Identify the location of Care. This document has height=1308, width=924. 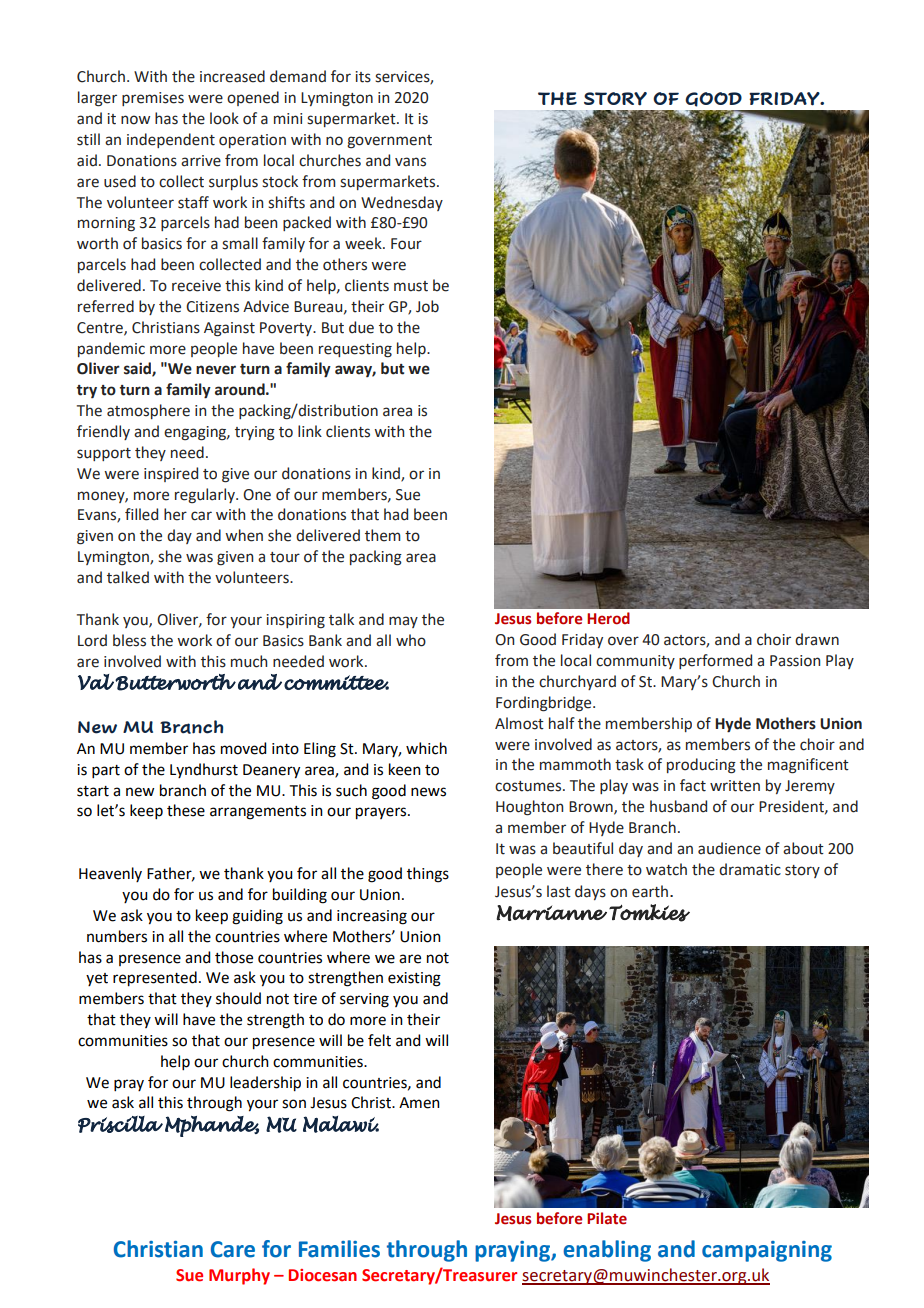
(233, 1249).
